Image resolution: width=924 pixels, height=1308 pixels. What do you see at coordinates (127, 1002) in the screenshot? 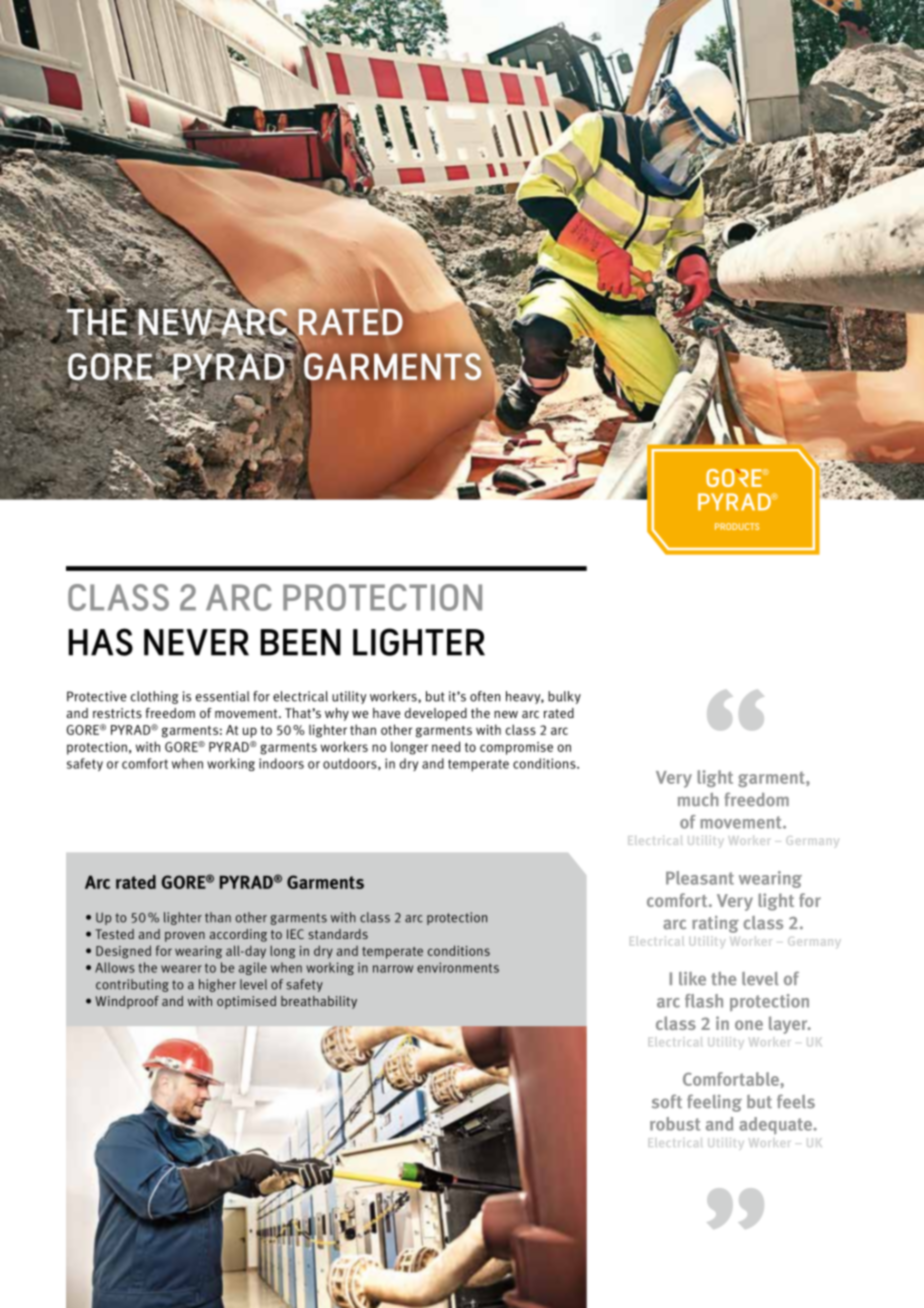
I see `Windproof` at bounding box center [127, 1002].
